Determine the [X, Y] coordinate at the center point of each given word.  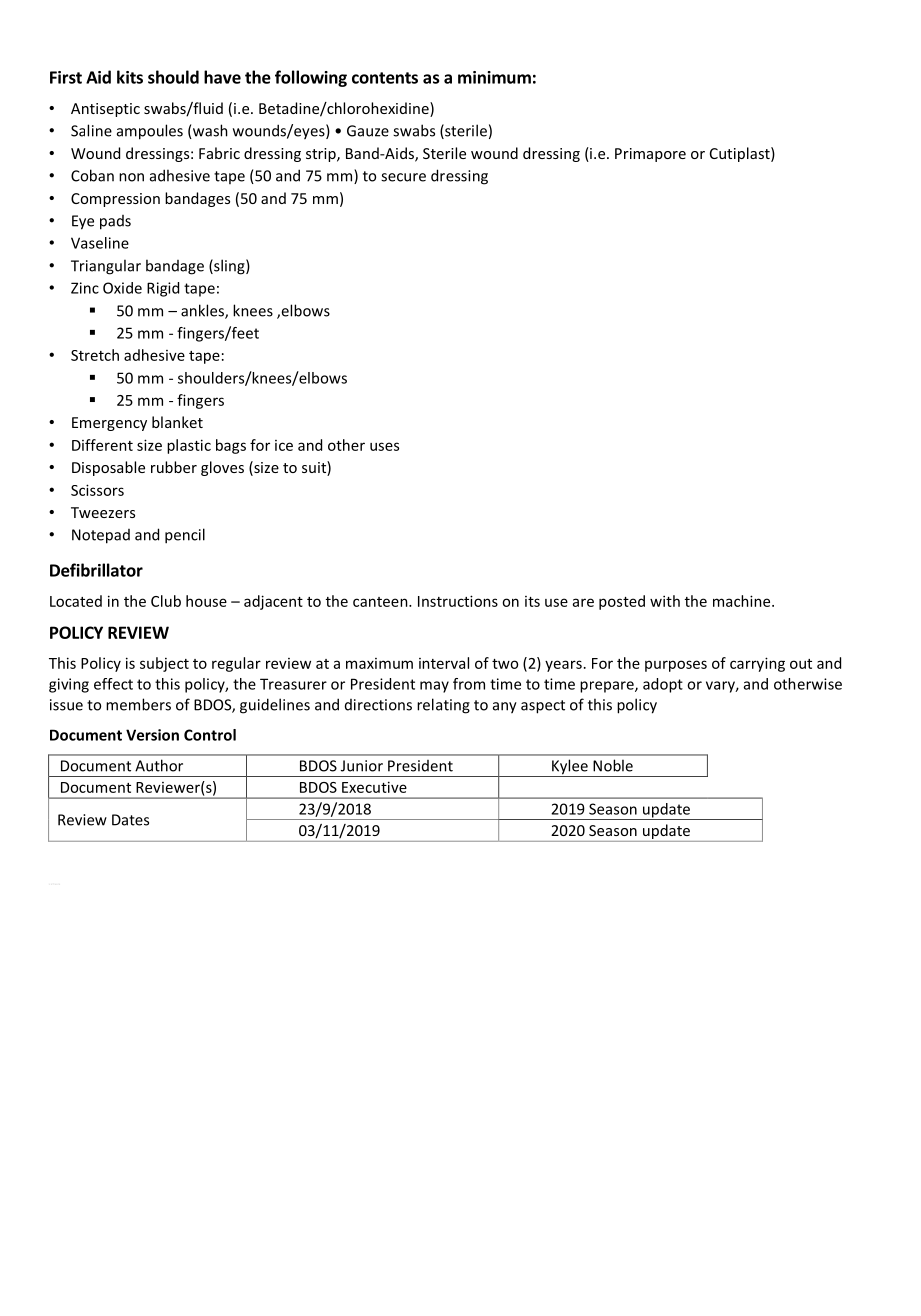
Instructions [458, 601]
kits [130, 77]
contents [385, 78]
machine [743, 601]
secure [403, 177]
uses [384, 446]
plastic [189, 446]
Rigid [163, 289]
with [665, 601]
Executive [374, 787]
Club [166, 601]
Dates [130, 820]
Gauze [368, 131]
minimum [494, 77]
